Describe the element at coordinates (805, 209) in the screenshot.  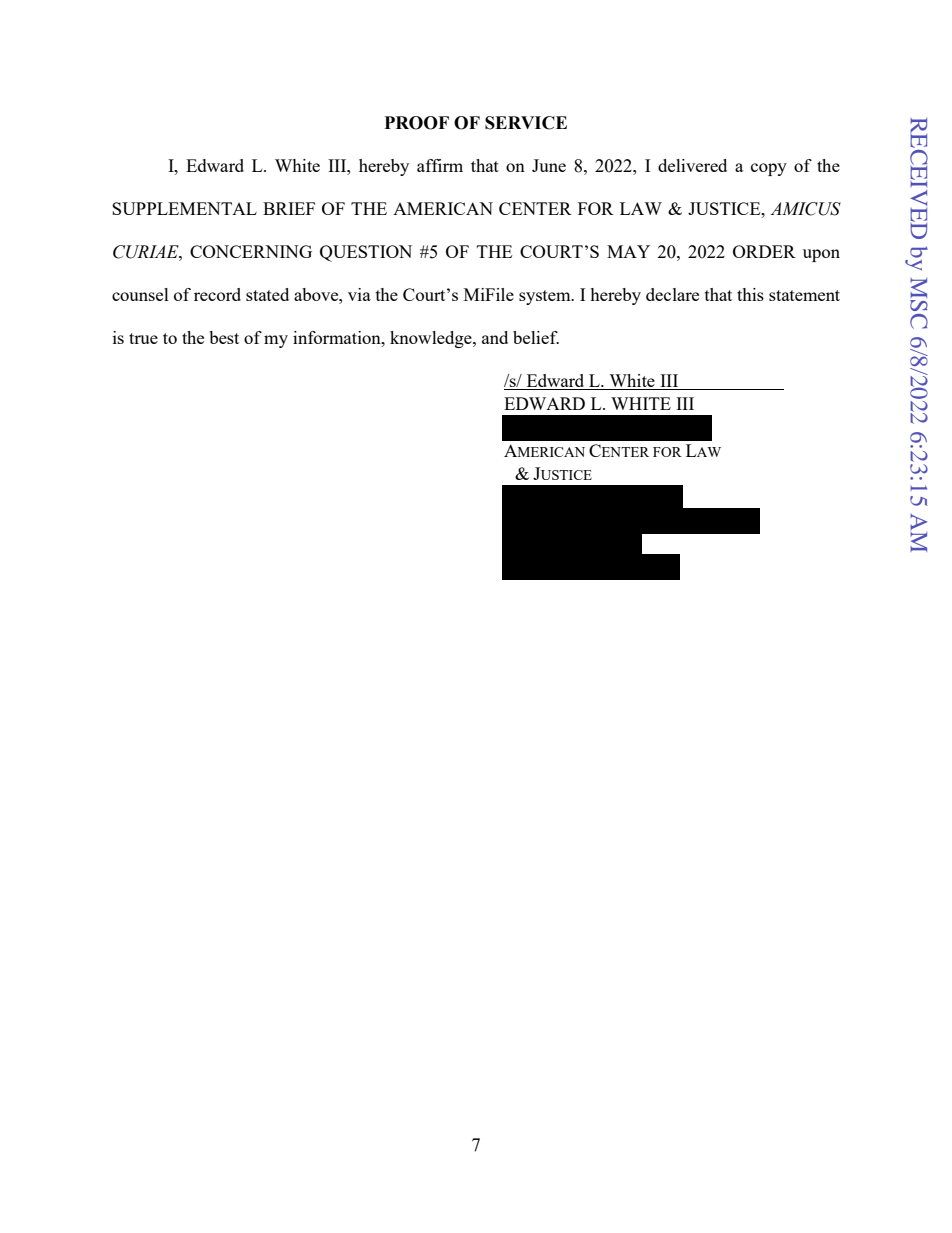
I see `AMICUS` at that location.
